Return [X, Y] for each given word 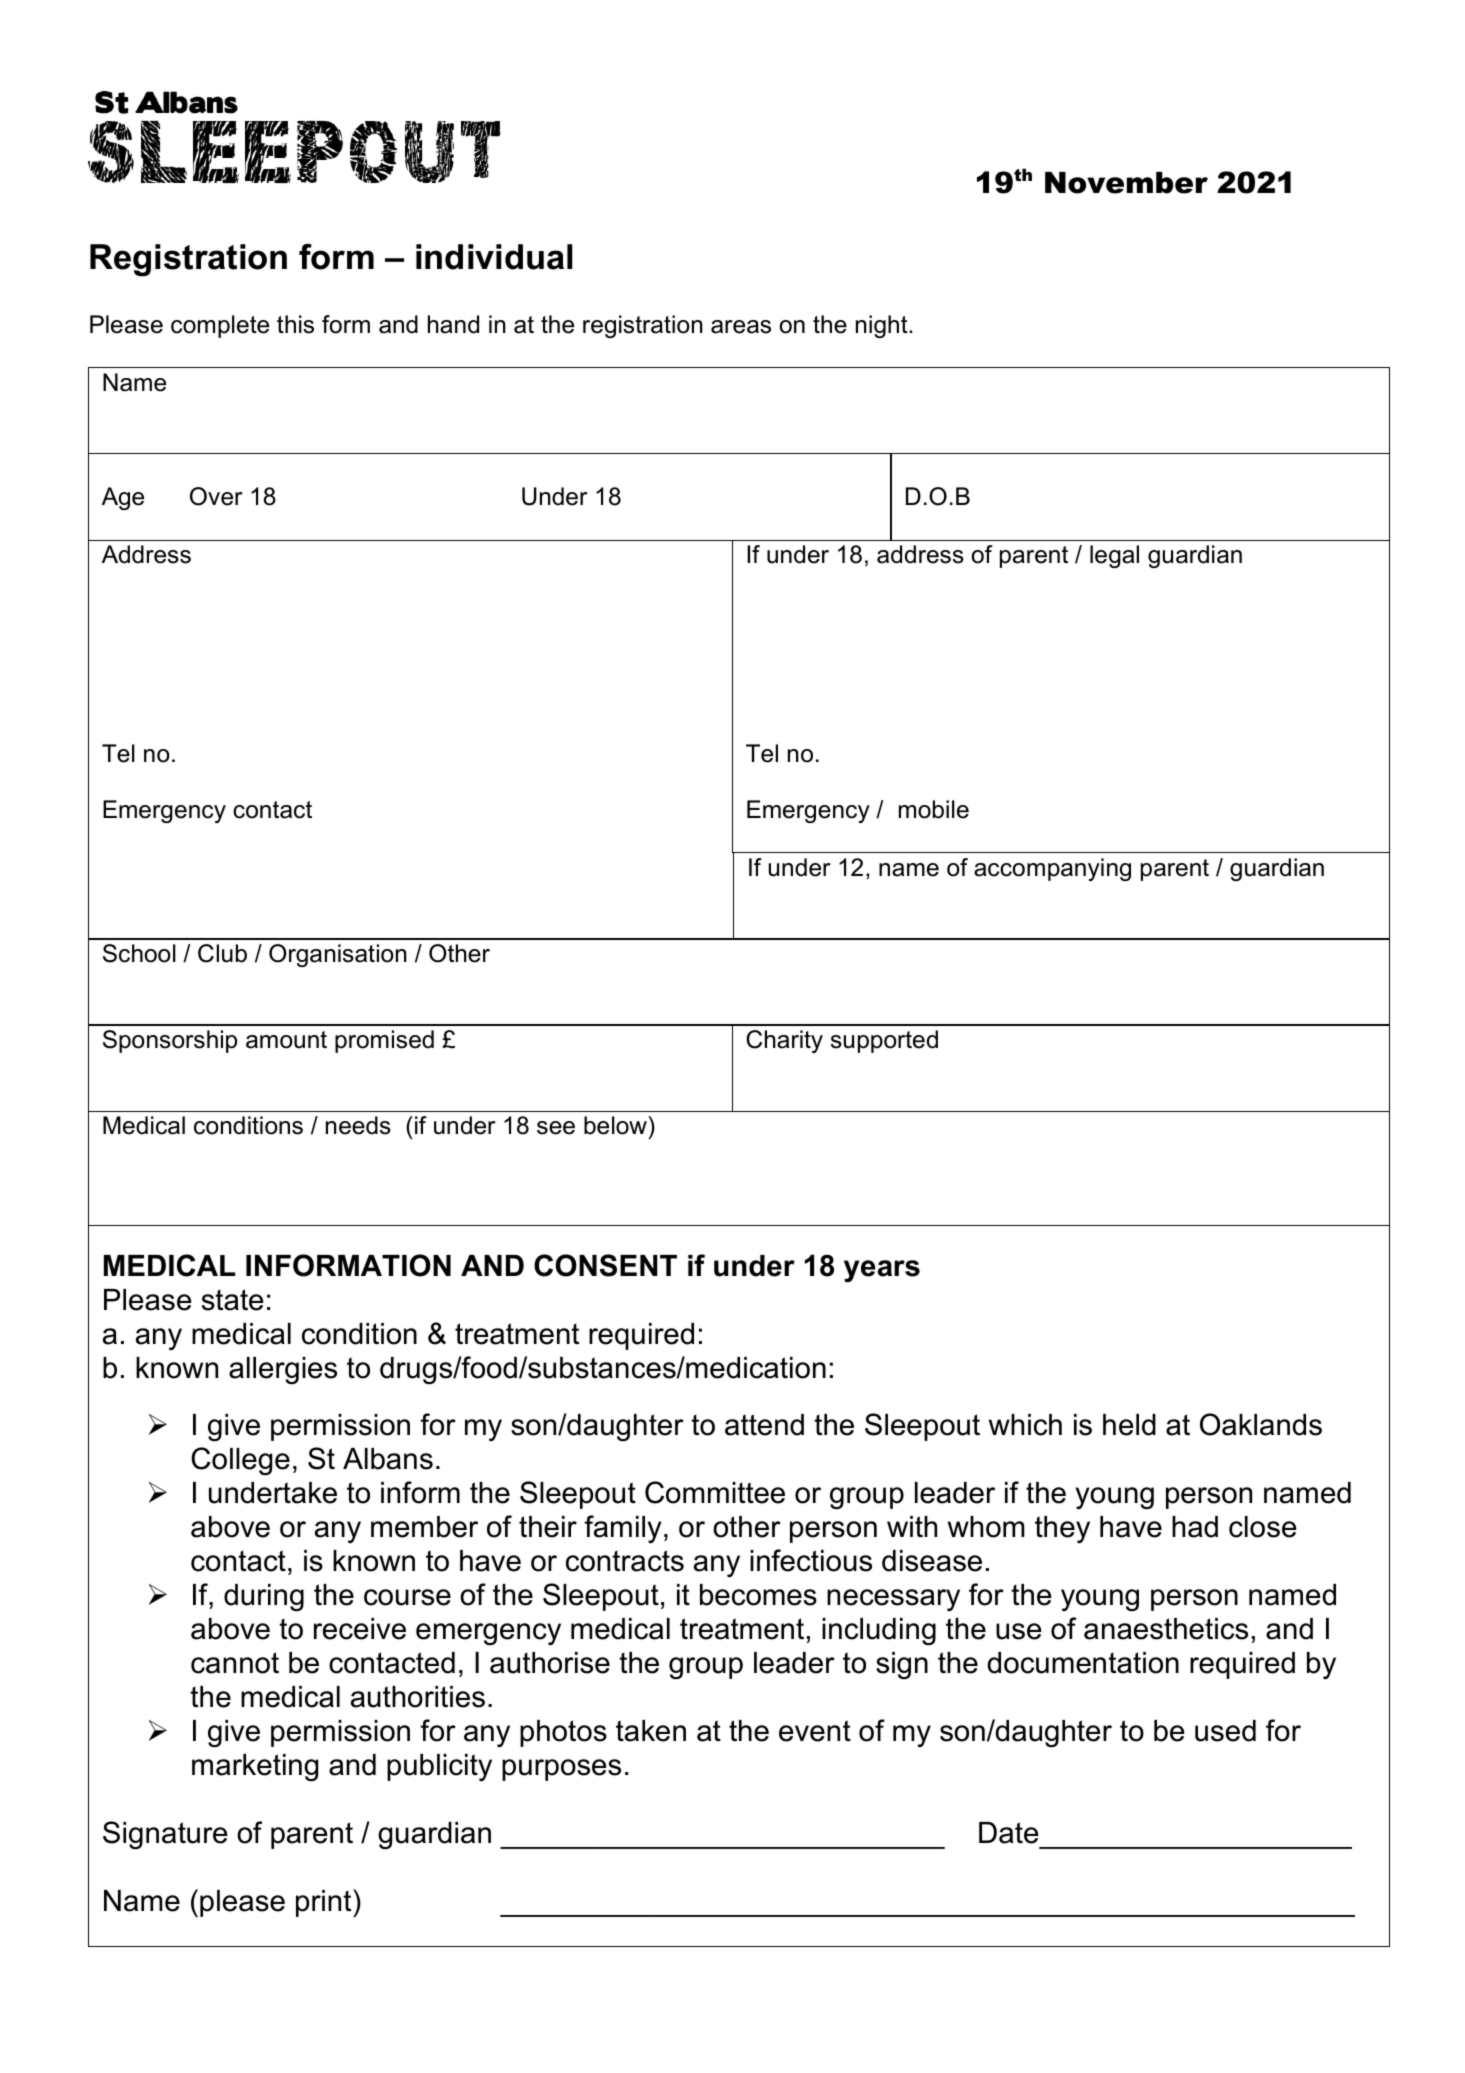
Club [222, 953]
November [1126, 183]
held [1129, 1425]
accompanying [1052, 869]
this [295, 324]
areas [741, 327]
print [325, 1903]
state [233, 1300]
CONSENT [605, 1265]
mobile [934, 809]
